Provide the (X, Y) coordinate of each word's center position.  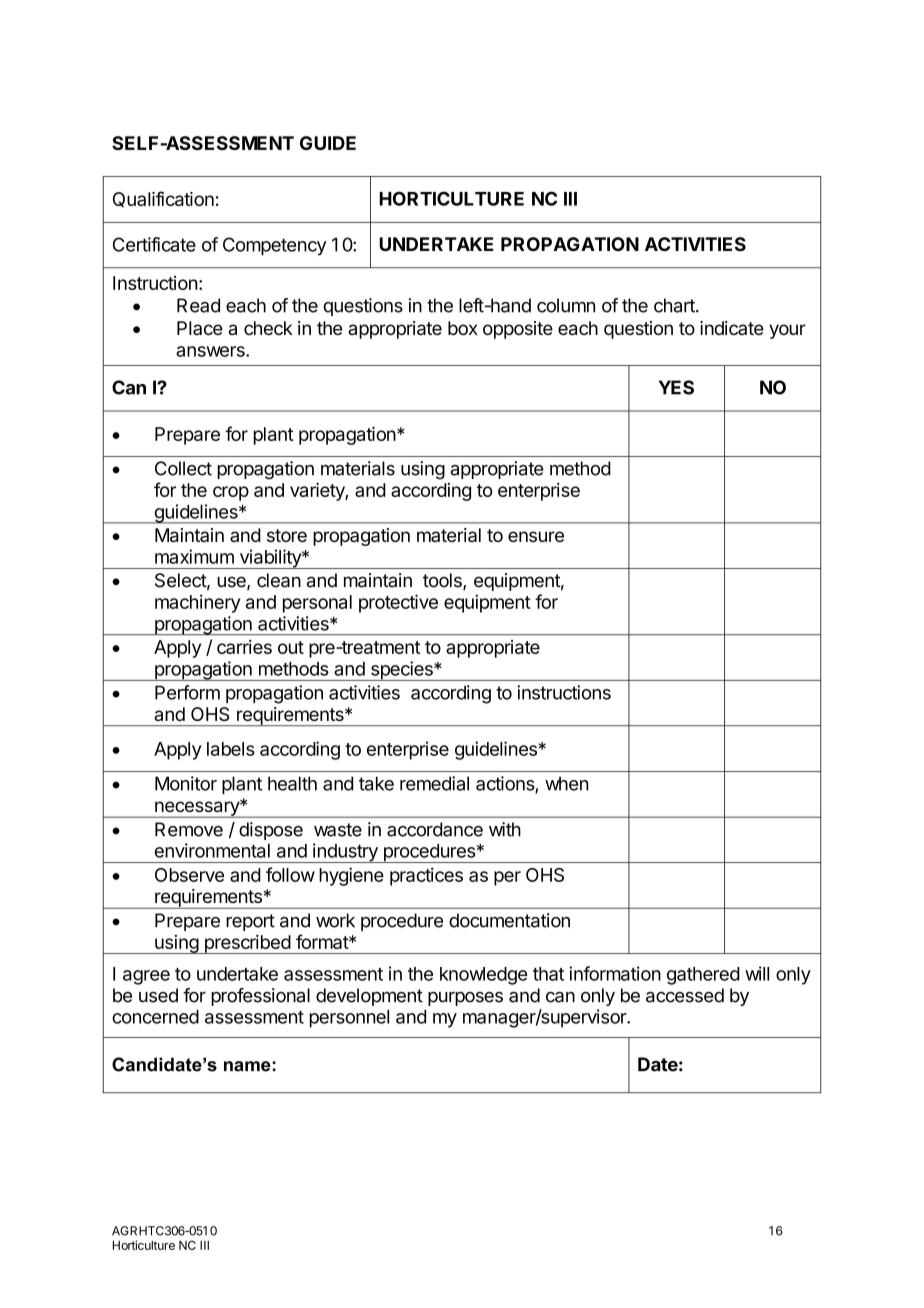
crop (231, 493)
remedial (434, 783)
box (463, 328)
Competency (275, 246)
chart (675, 305)
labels (231, 749)
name (247, 1066)
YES (676, 387)
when (567, 783)
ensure (536, 536)
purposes (465, 999)
